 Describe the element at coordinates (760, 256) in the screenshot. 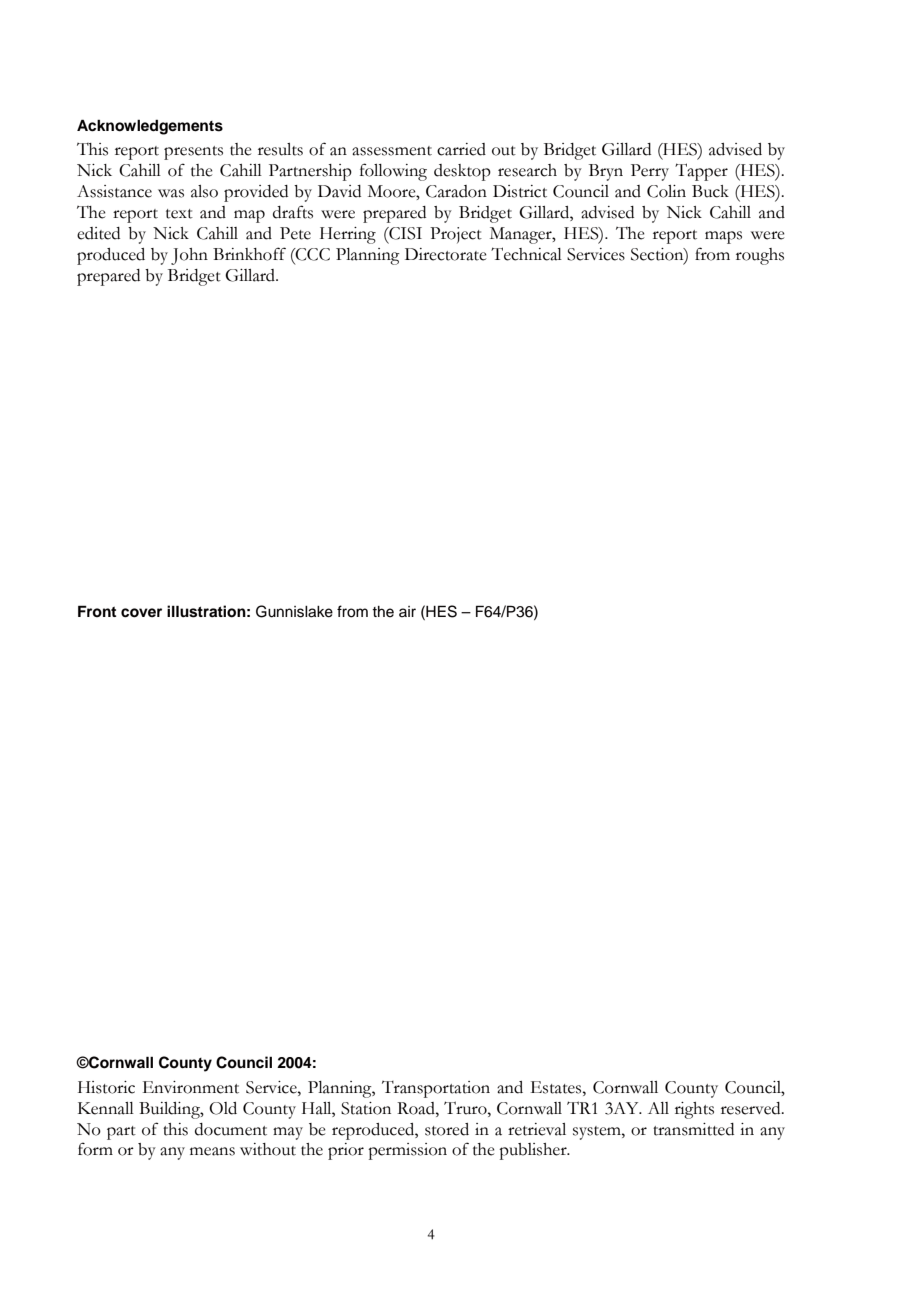

I see `roughs` at that location.
